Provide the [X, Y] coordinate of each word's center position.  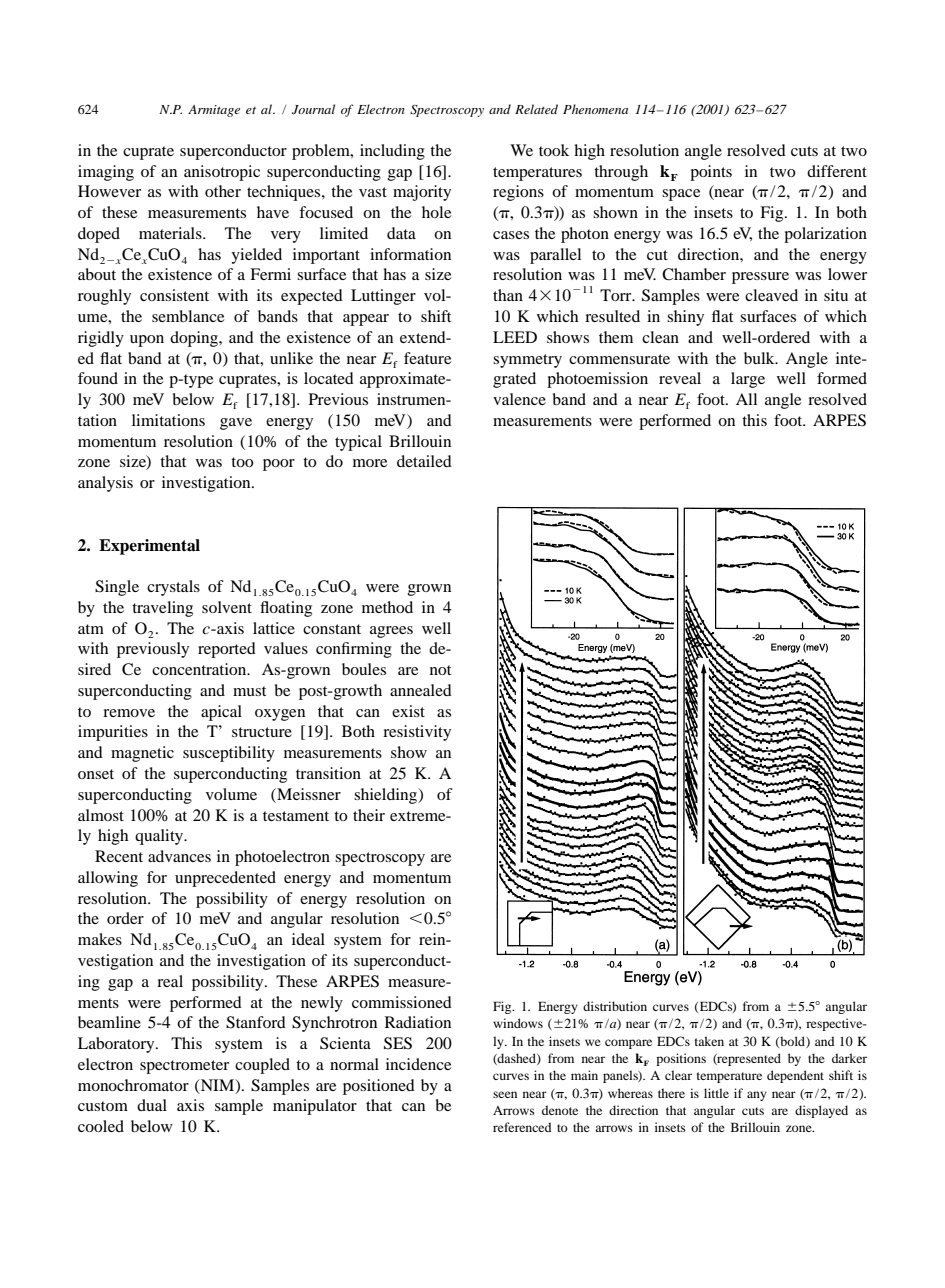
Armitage [214, 111]
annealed [421, 690]
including [392, 152]
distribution [615, 1006]
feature [427, 358]
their [369, 815]
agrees [391, 632]
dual [152, 1105]
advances [179, 856]
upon [147, 341]
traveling [162, 609]
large [748, 380]
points [711, 173]
